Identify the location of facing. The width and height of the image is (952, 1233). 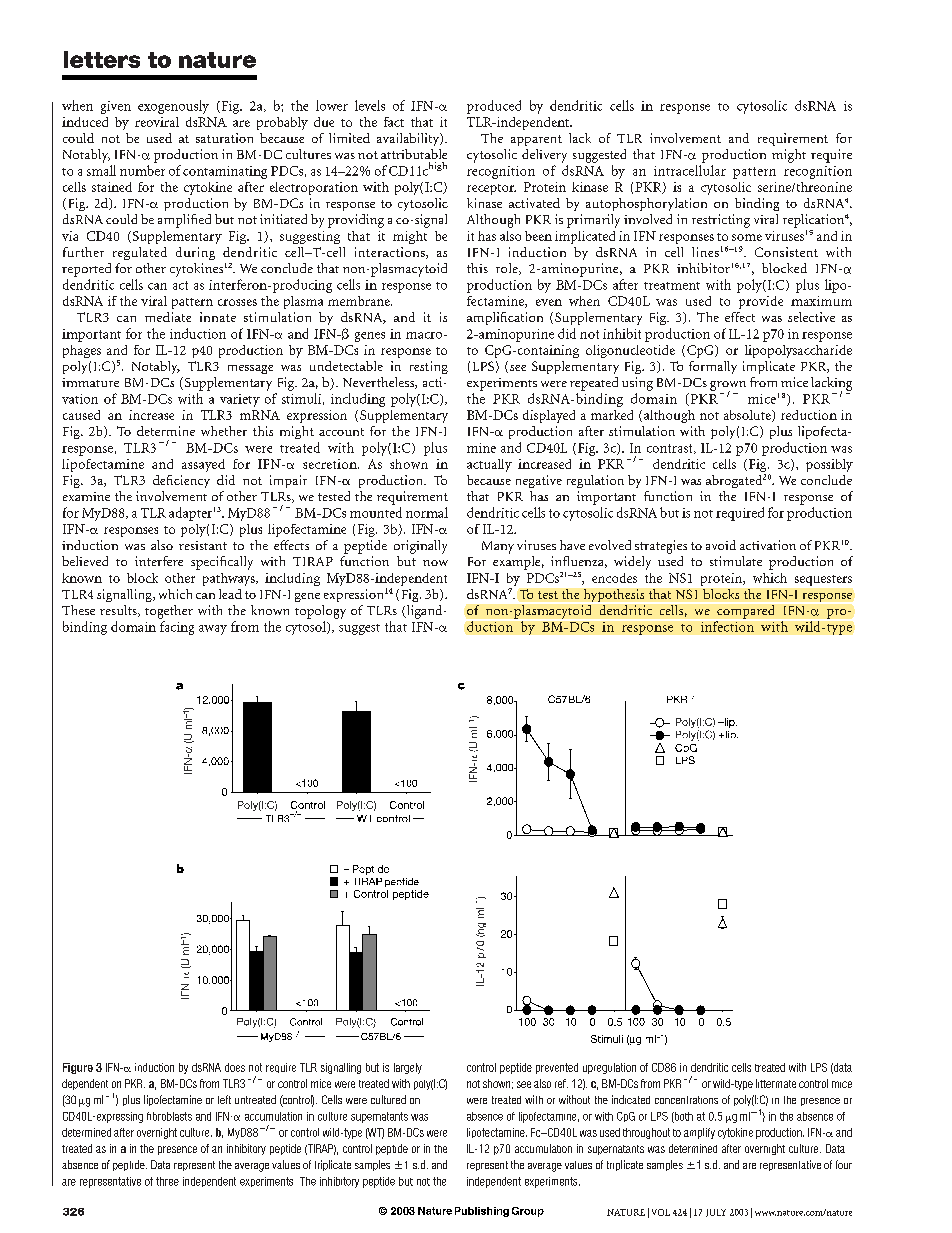
(177, 628).
